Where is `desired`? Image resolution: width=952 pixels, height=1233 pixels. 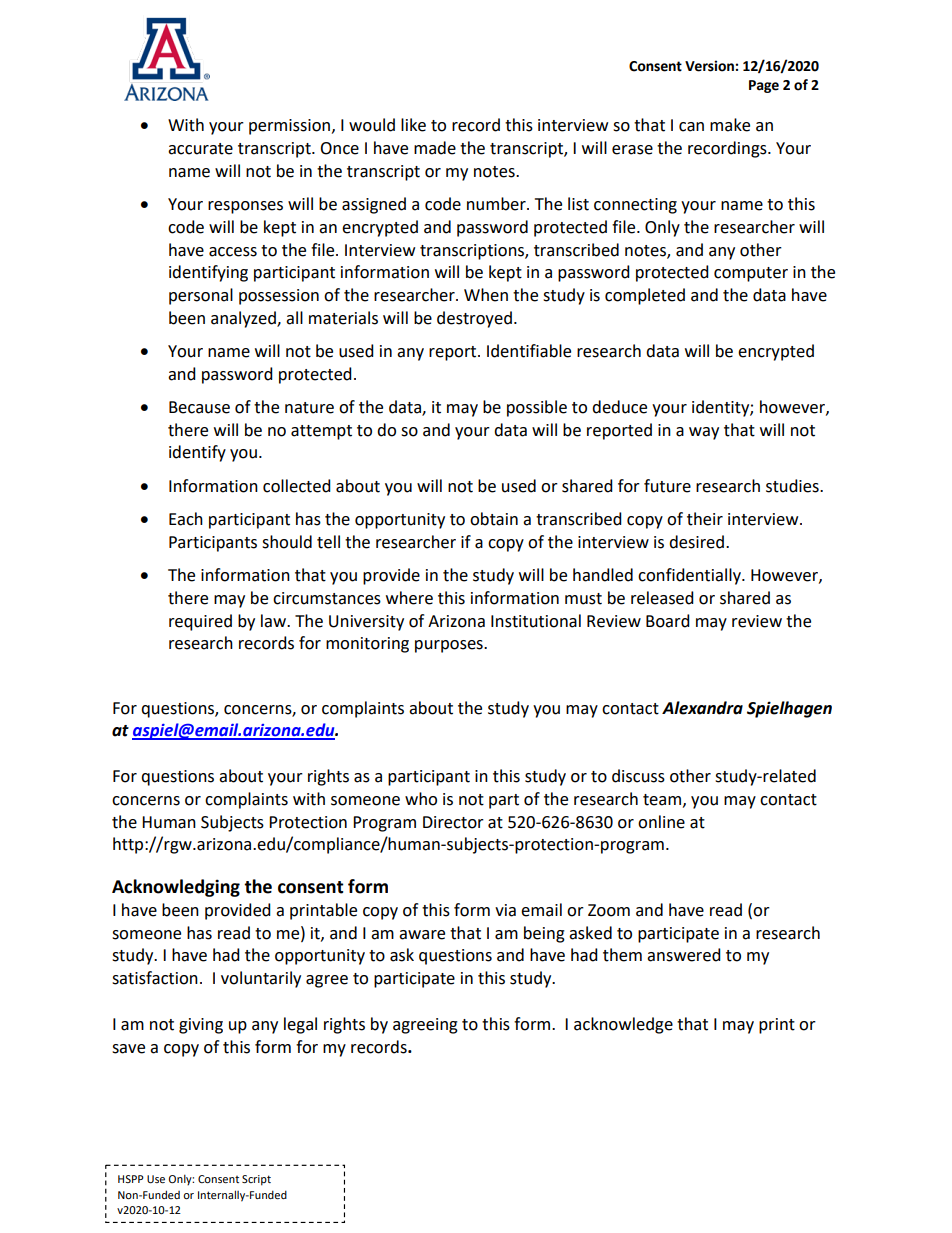
desired is located at coordinates (696, 542).
